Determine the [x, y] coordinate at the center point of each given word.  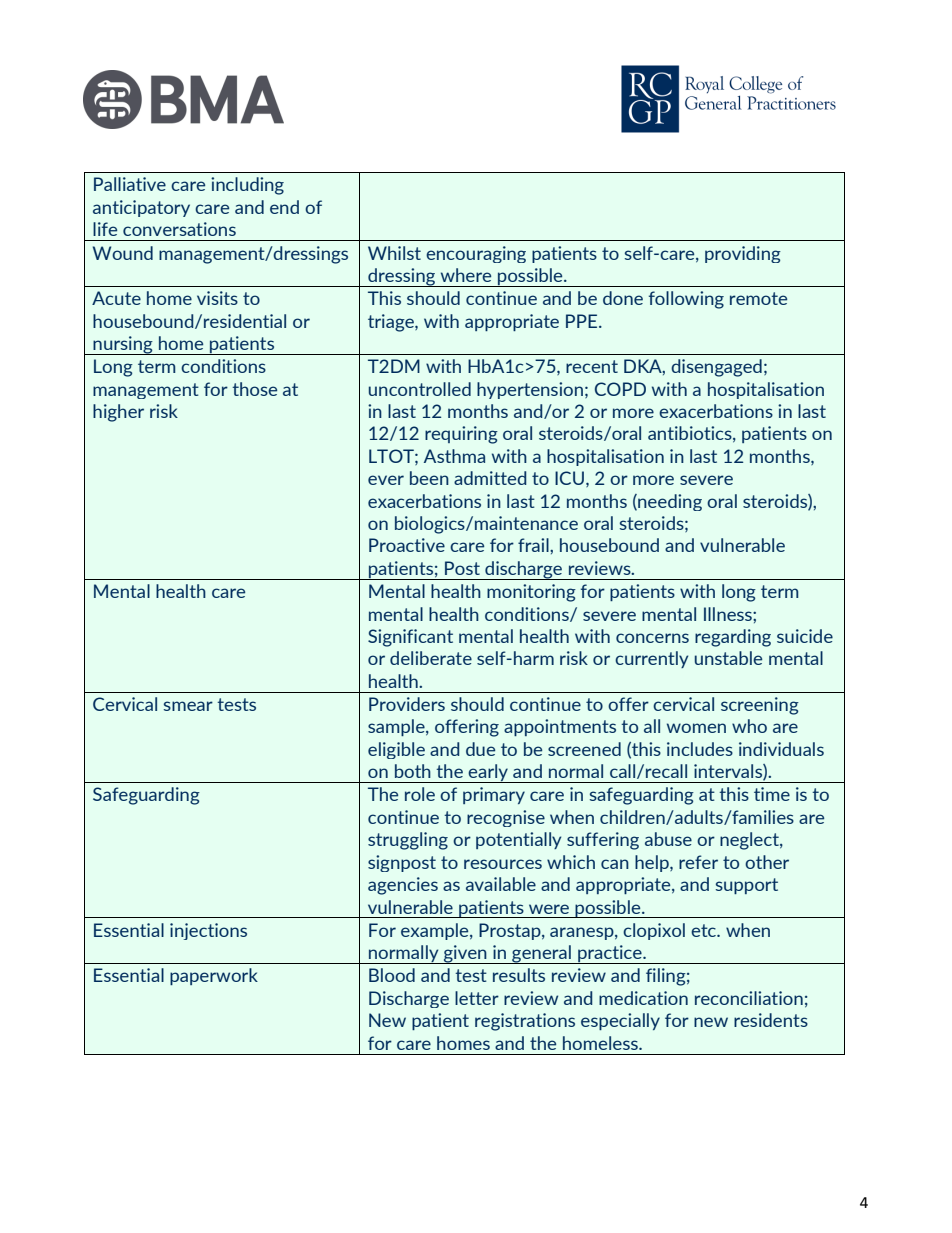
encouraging [476, 254]
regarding [733, 638]
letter [477, 998]
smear [188, 706]
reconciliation [749, 998]
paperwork [214, 976]
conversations [179, 229]
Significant [410, 638]
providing [743, 254]
